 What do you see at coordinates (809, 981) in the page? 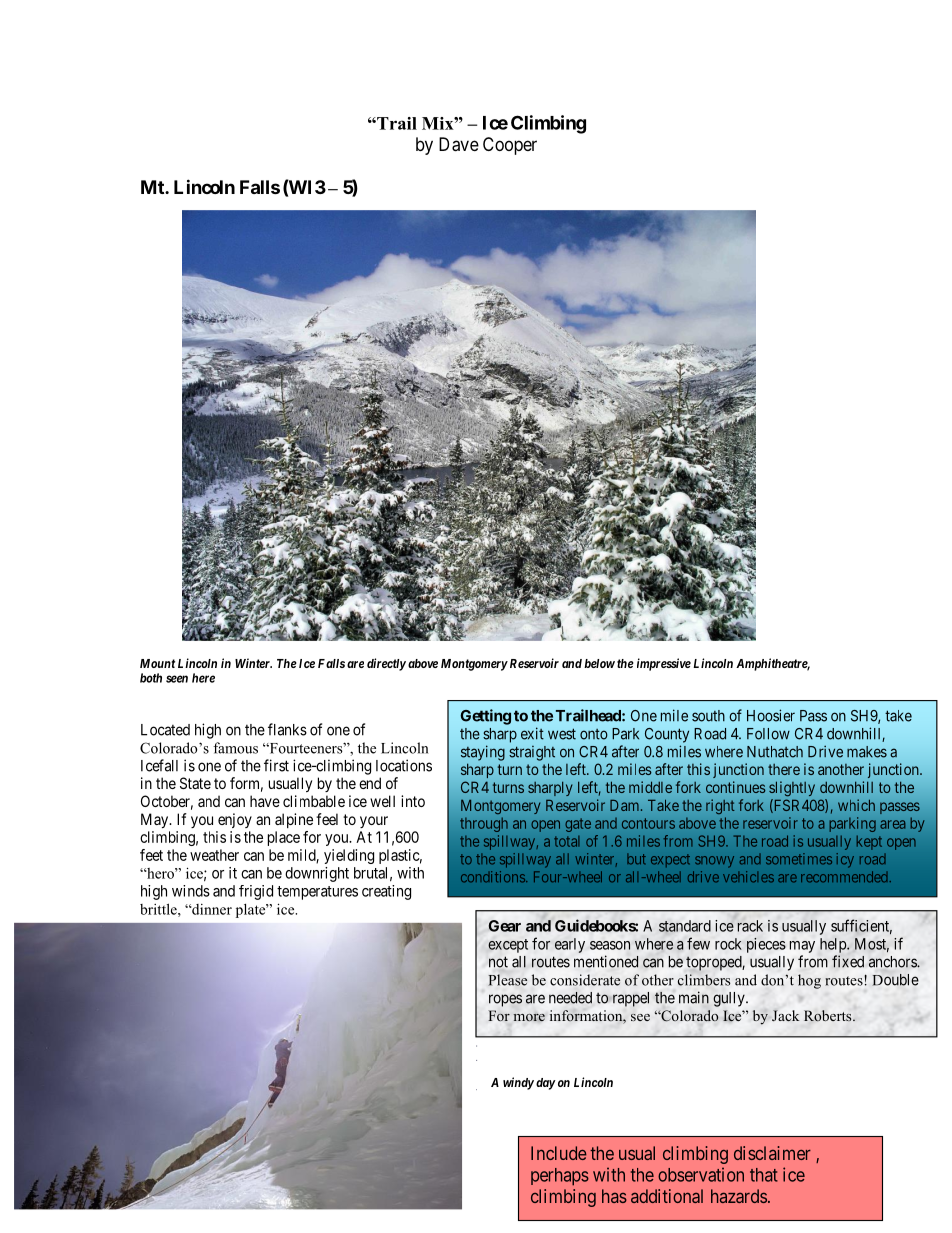
I see `hog` at bounding box center [809, 981].
